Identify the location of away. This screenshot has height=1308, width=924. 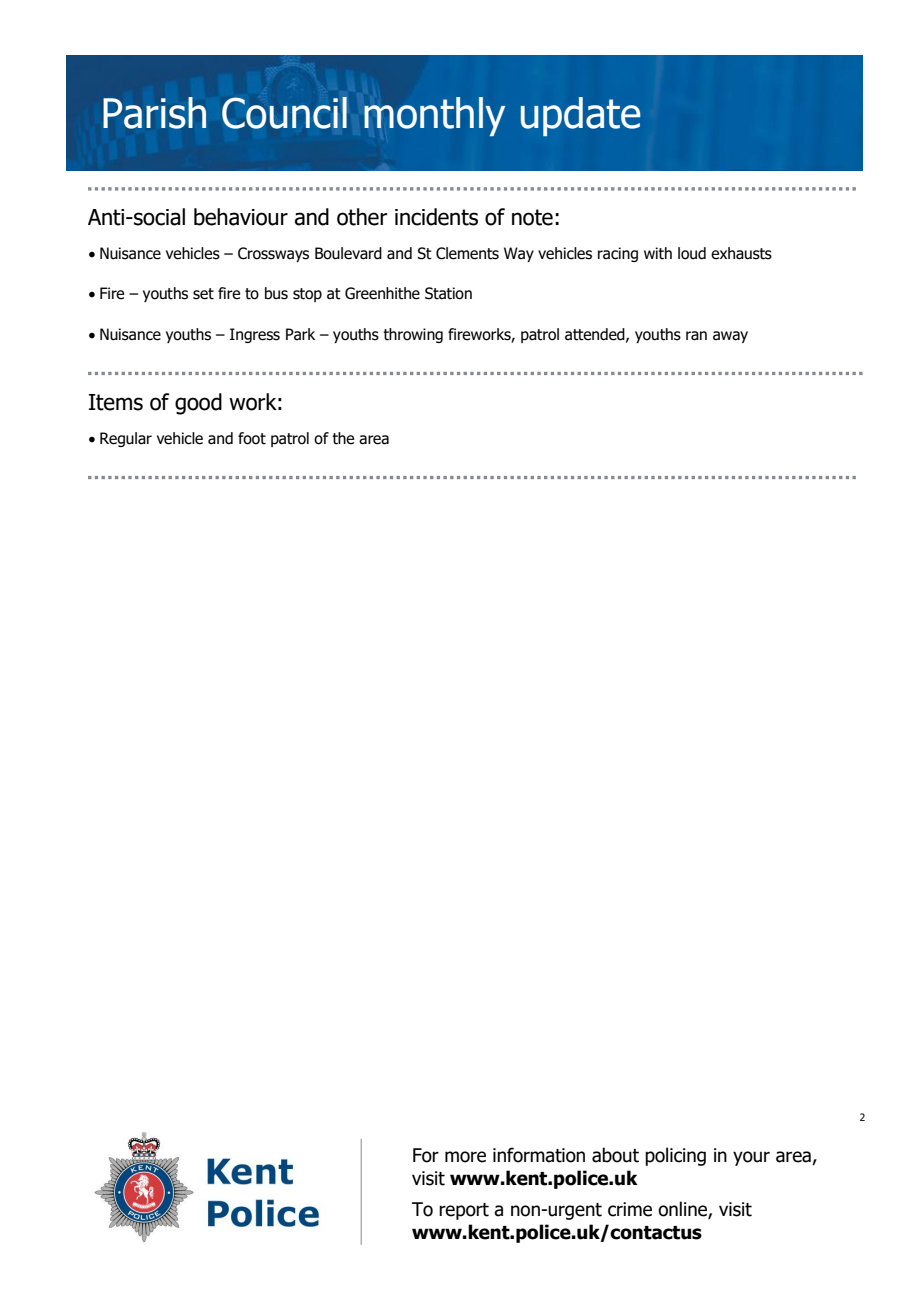
(730, 337).
